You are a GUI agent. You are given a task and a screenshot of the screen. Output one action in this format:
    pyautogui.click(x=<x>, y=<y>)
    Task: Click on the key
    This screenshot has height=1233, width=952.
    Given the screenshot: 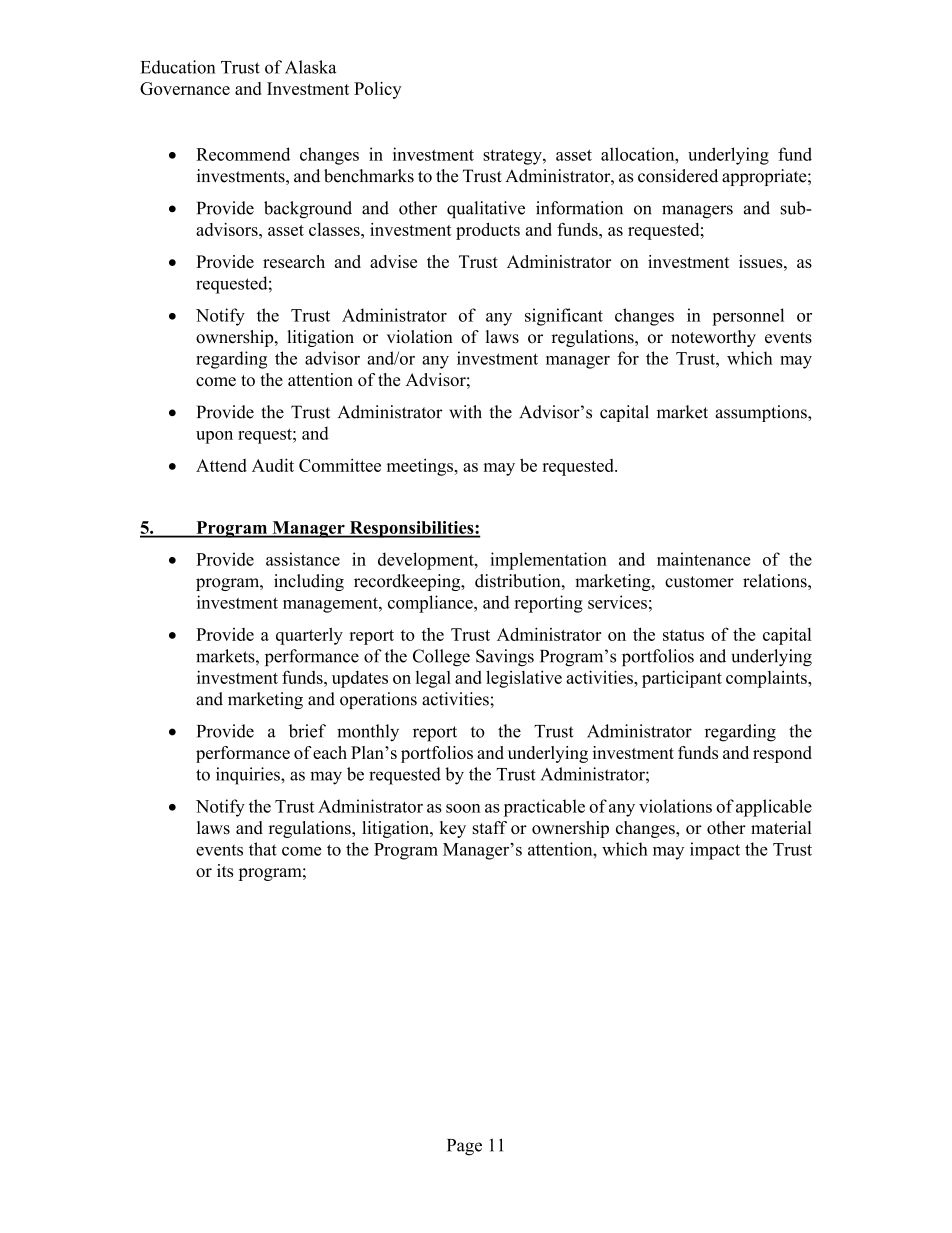 What is the action you would take?
    pyautogui.click(x=453, y=829)
